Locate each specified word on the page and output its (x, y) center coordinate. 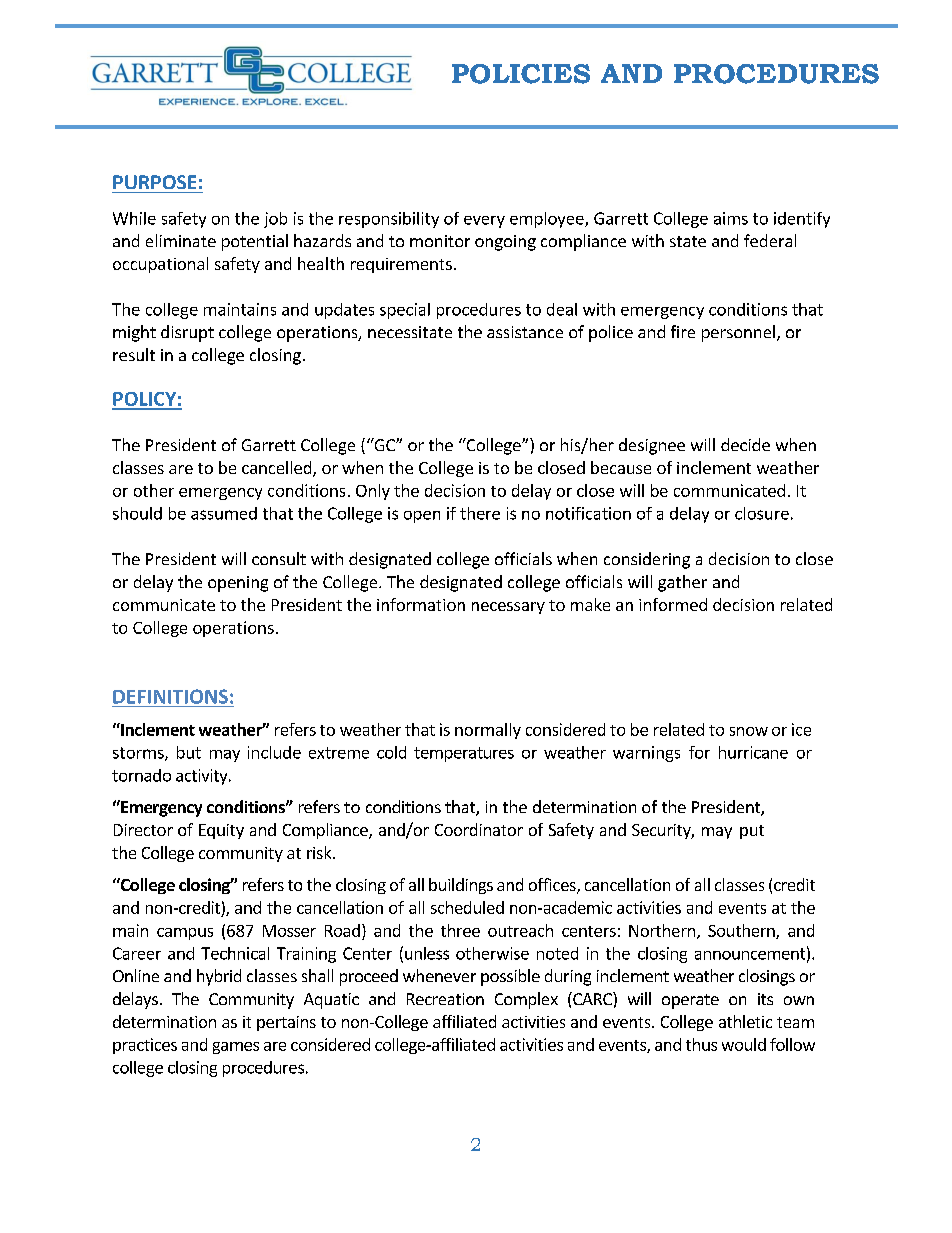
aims (731, 218)
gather (682, 583)
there (480, 513)
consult (279, 558)
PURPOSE (154, 182)
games (236, 1048)
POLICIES (521, 74)
